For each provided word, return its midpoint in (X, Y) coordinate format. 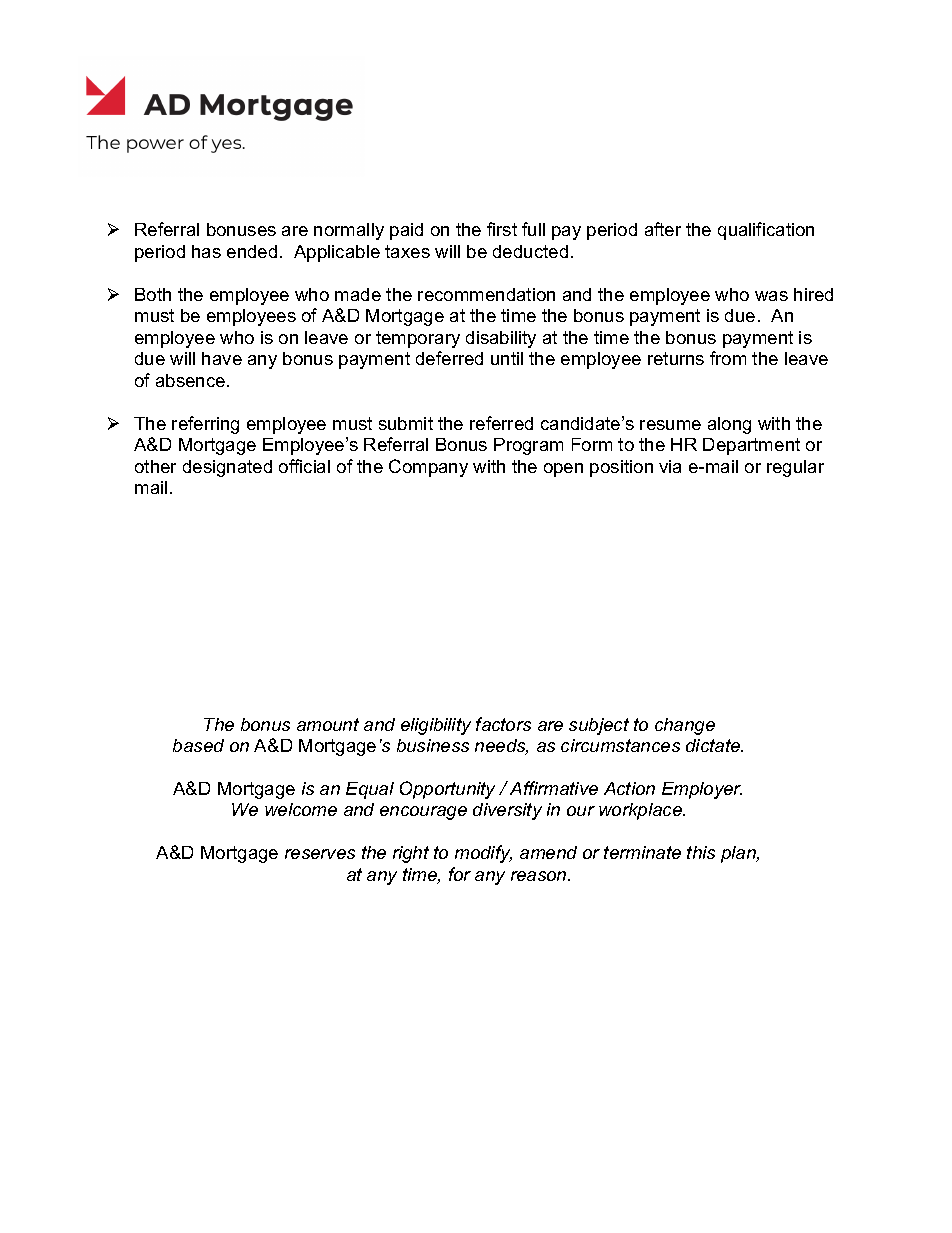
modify (483, 854)
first (502, 229)
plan (739, 854)
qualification (766, 231)
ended (252, 251)
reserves (320, 854)
